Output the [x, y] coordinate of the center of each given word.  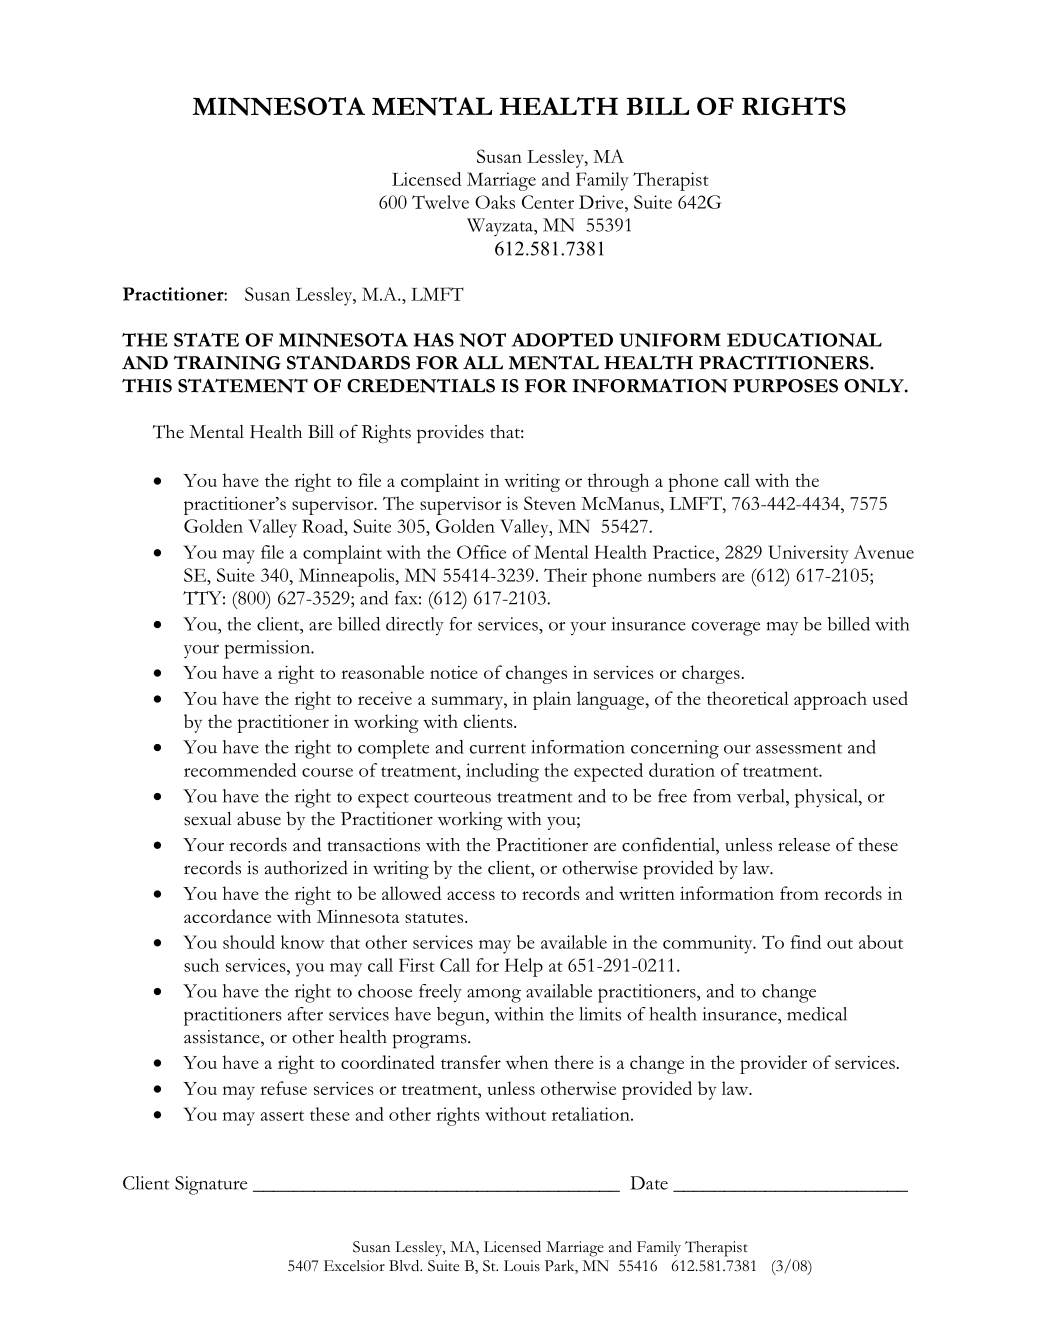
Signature [211, 1185]
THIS [147, 386]
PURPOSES [785, 386]
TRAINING [227, 363]
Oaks [495, 202]
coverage [726, 629]
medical [817, 1014]
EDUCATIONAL [804, 340]
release [804, 845]
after [305, 1014]
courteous [452, 797]
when [527, 1062]
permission [268, 649]
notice [454, 672]
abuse [259, 818]
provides [450, 434]
